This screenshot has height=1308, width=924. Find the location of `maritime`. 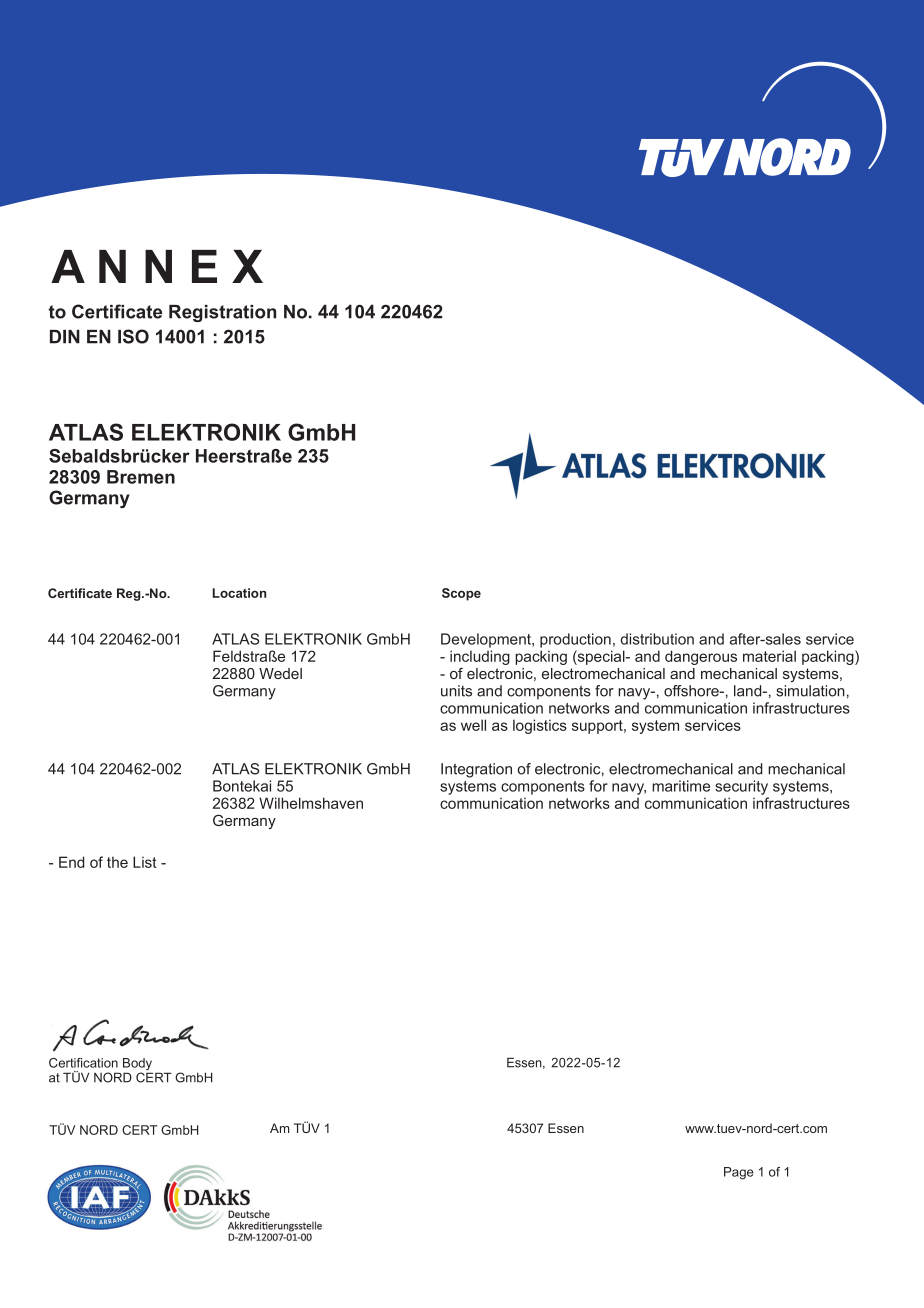

maritime is located at coordinates (681, 786).
